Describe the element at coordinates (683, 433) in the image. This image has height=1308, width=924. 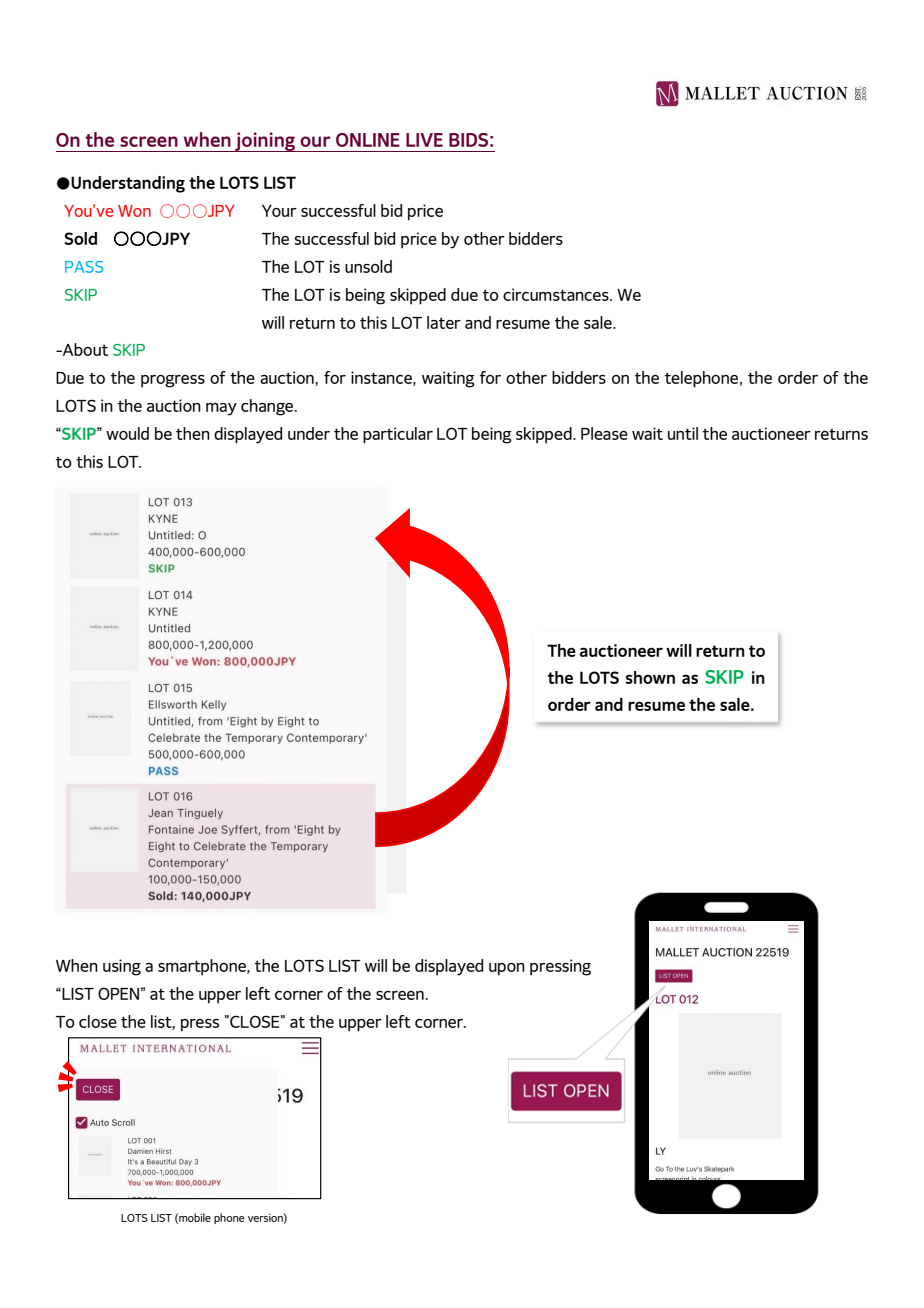
I see `until` at that location.
